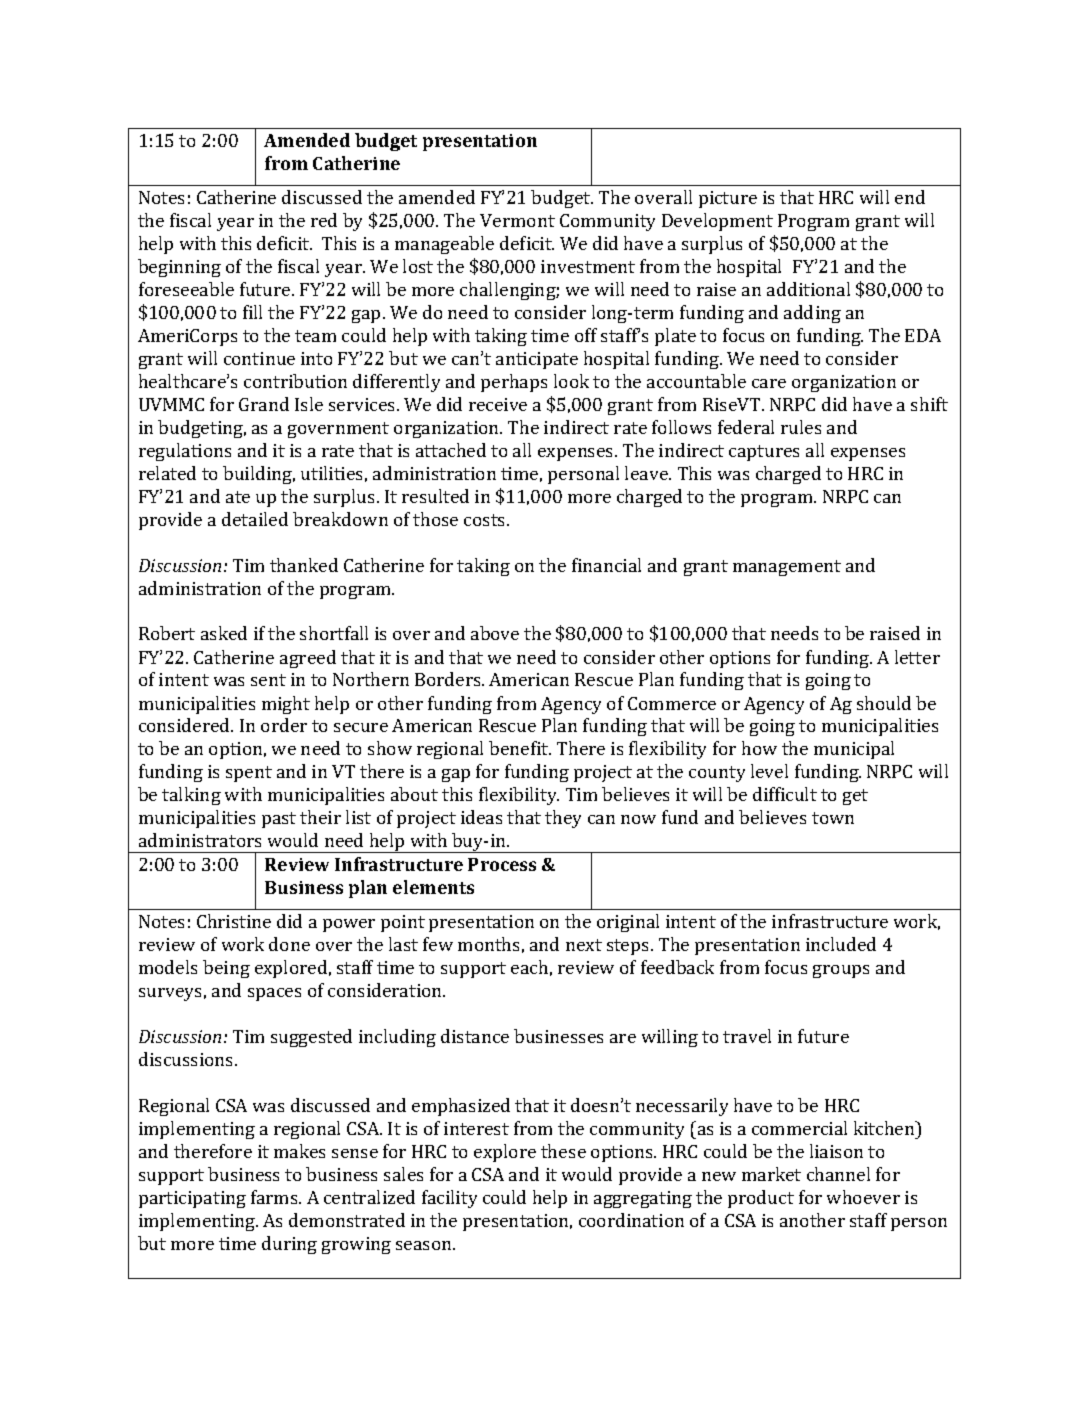 This screenshot has height=1409, width=1089. I want to click on costs, so click(484, 520).
